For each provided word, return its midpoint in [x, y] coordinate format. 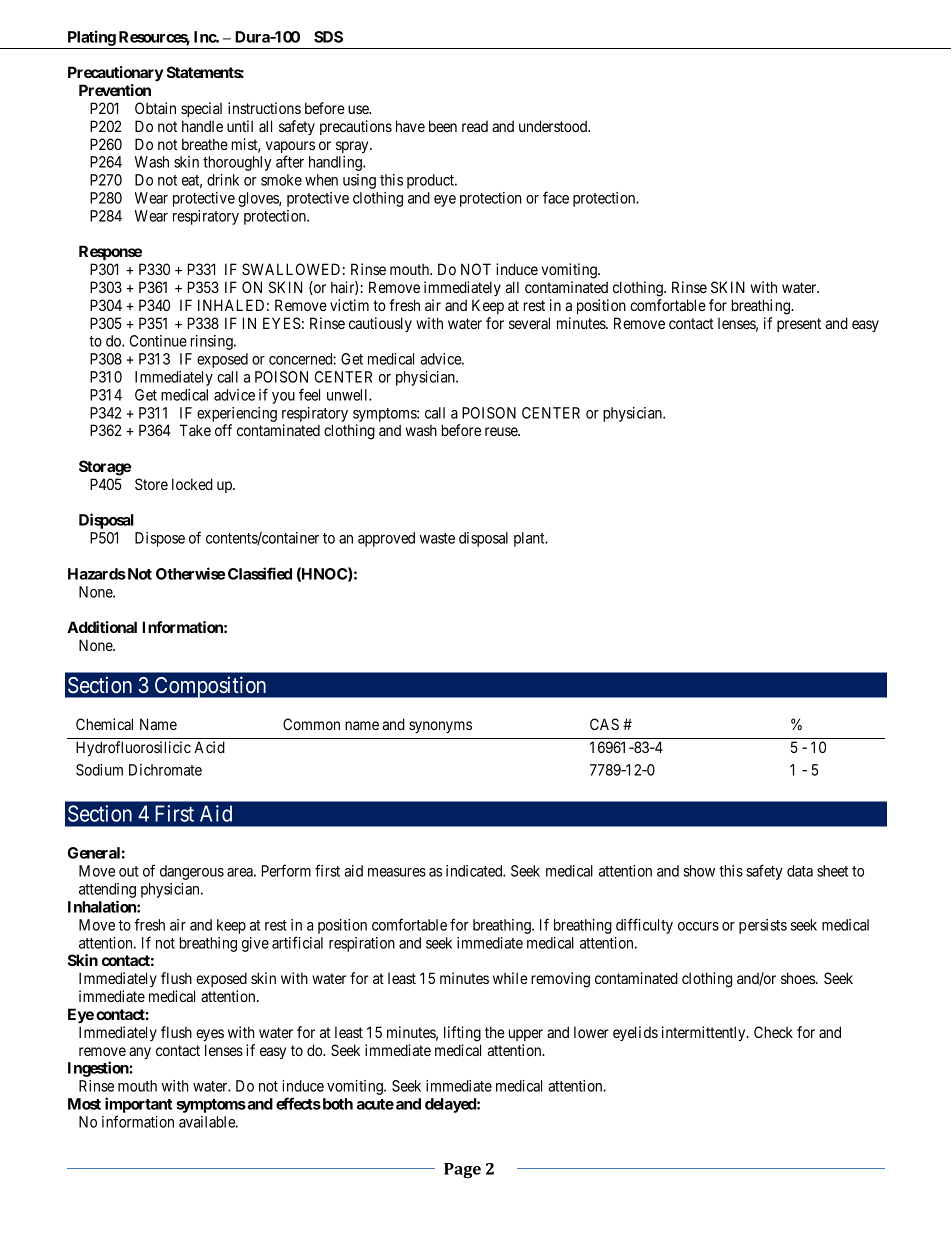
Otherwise [190, 573]
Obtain [155, 108]
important [138, 1105]
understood [554, 126]
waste [437, 538]
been [443, 126]
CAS [604, 724]
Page [462, 1171]
